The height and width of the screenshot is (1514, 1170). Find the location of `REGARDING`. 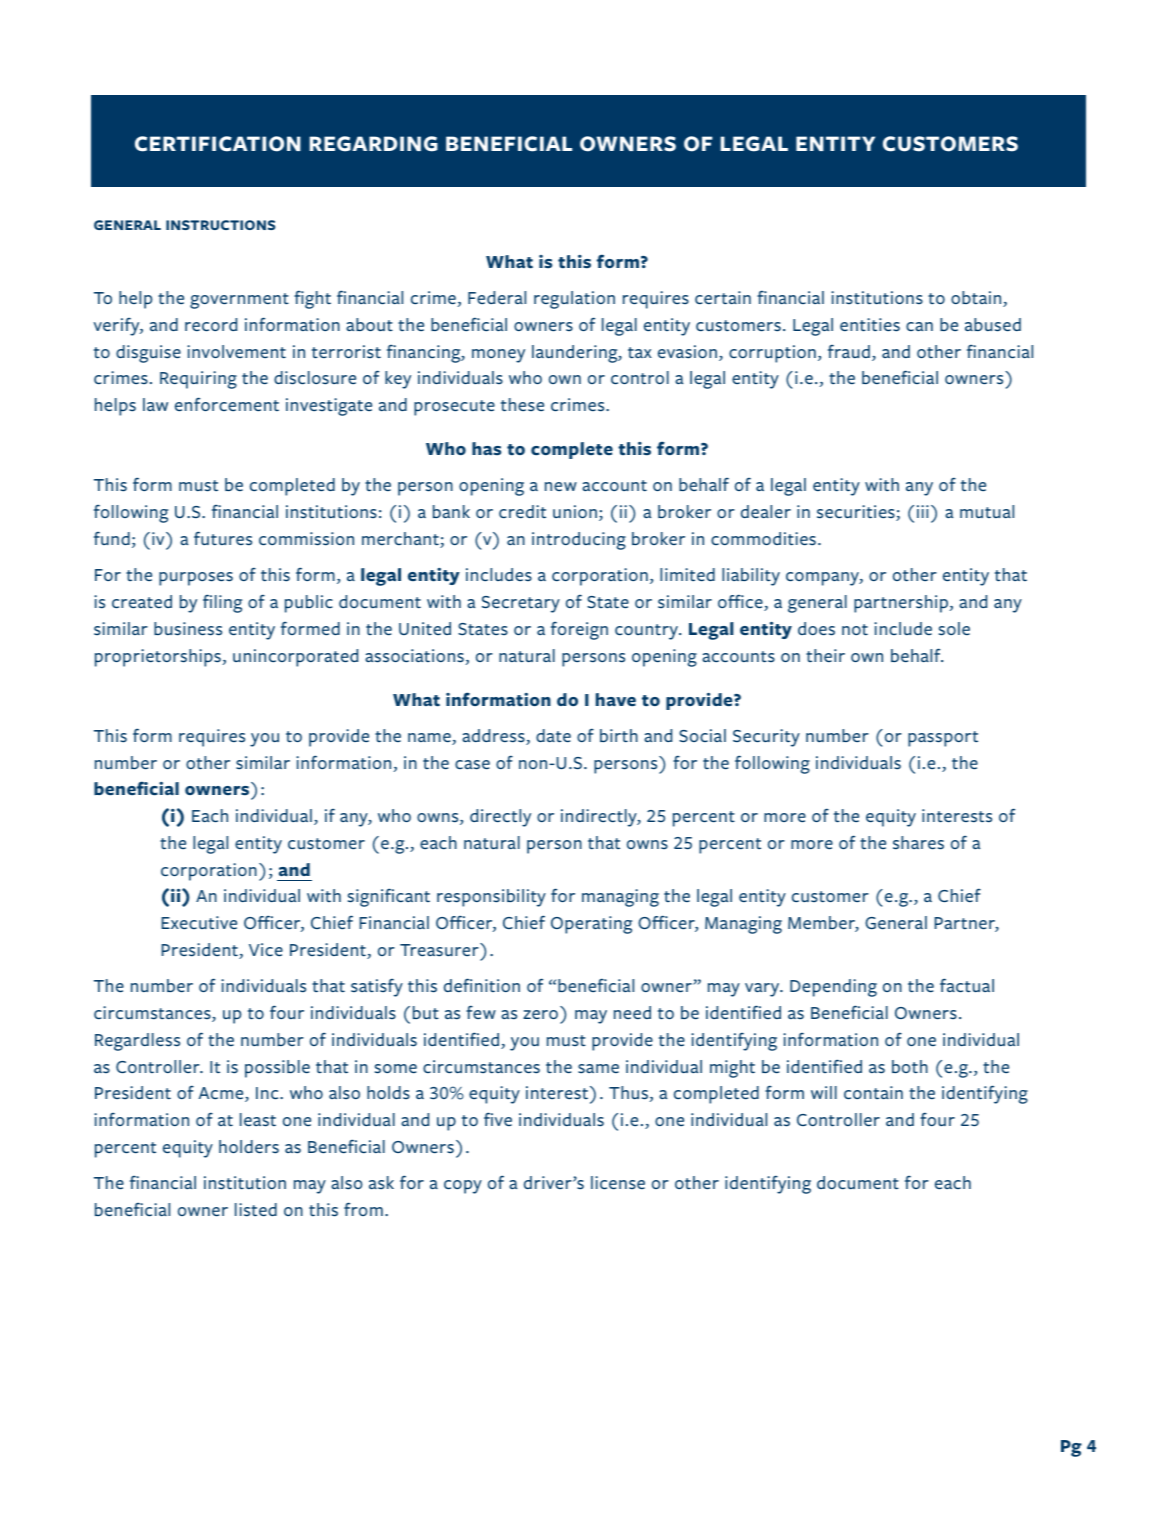

REGARDING is located at coordinates (373, 144).
